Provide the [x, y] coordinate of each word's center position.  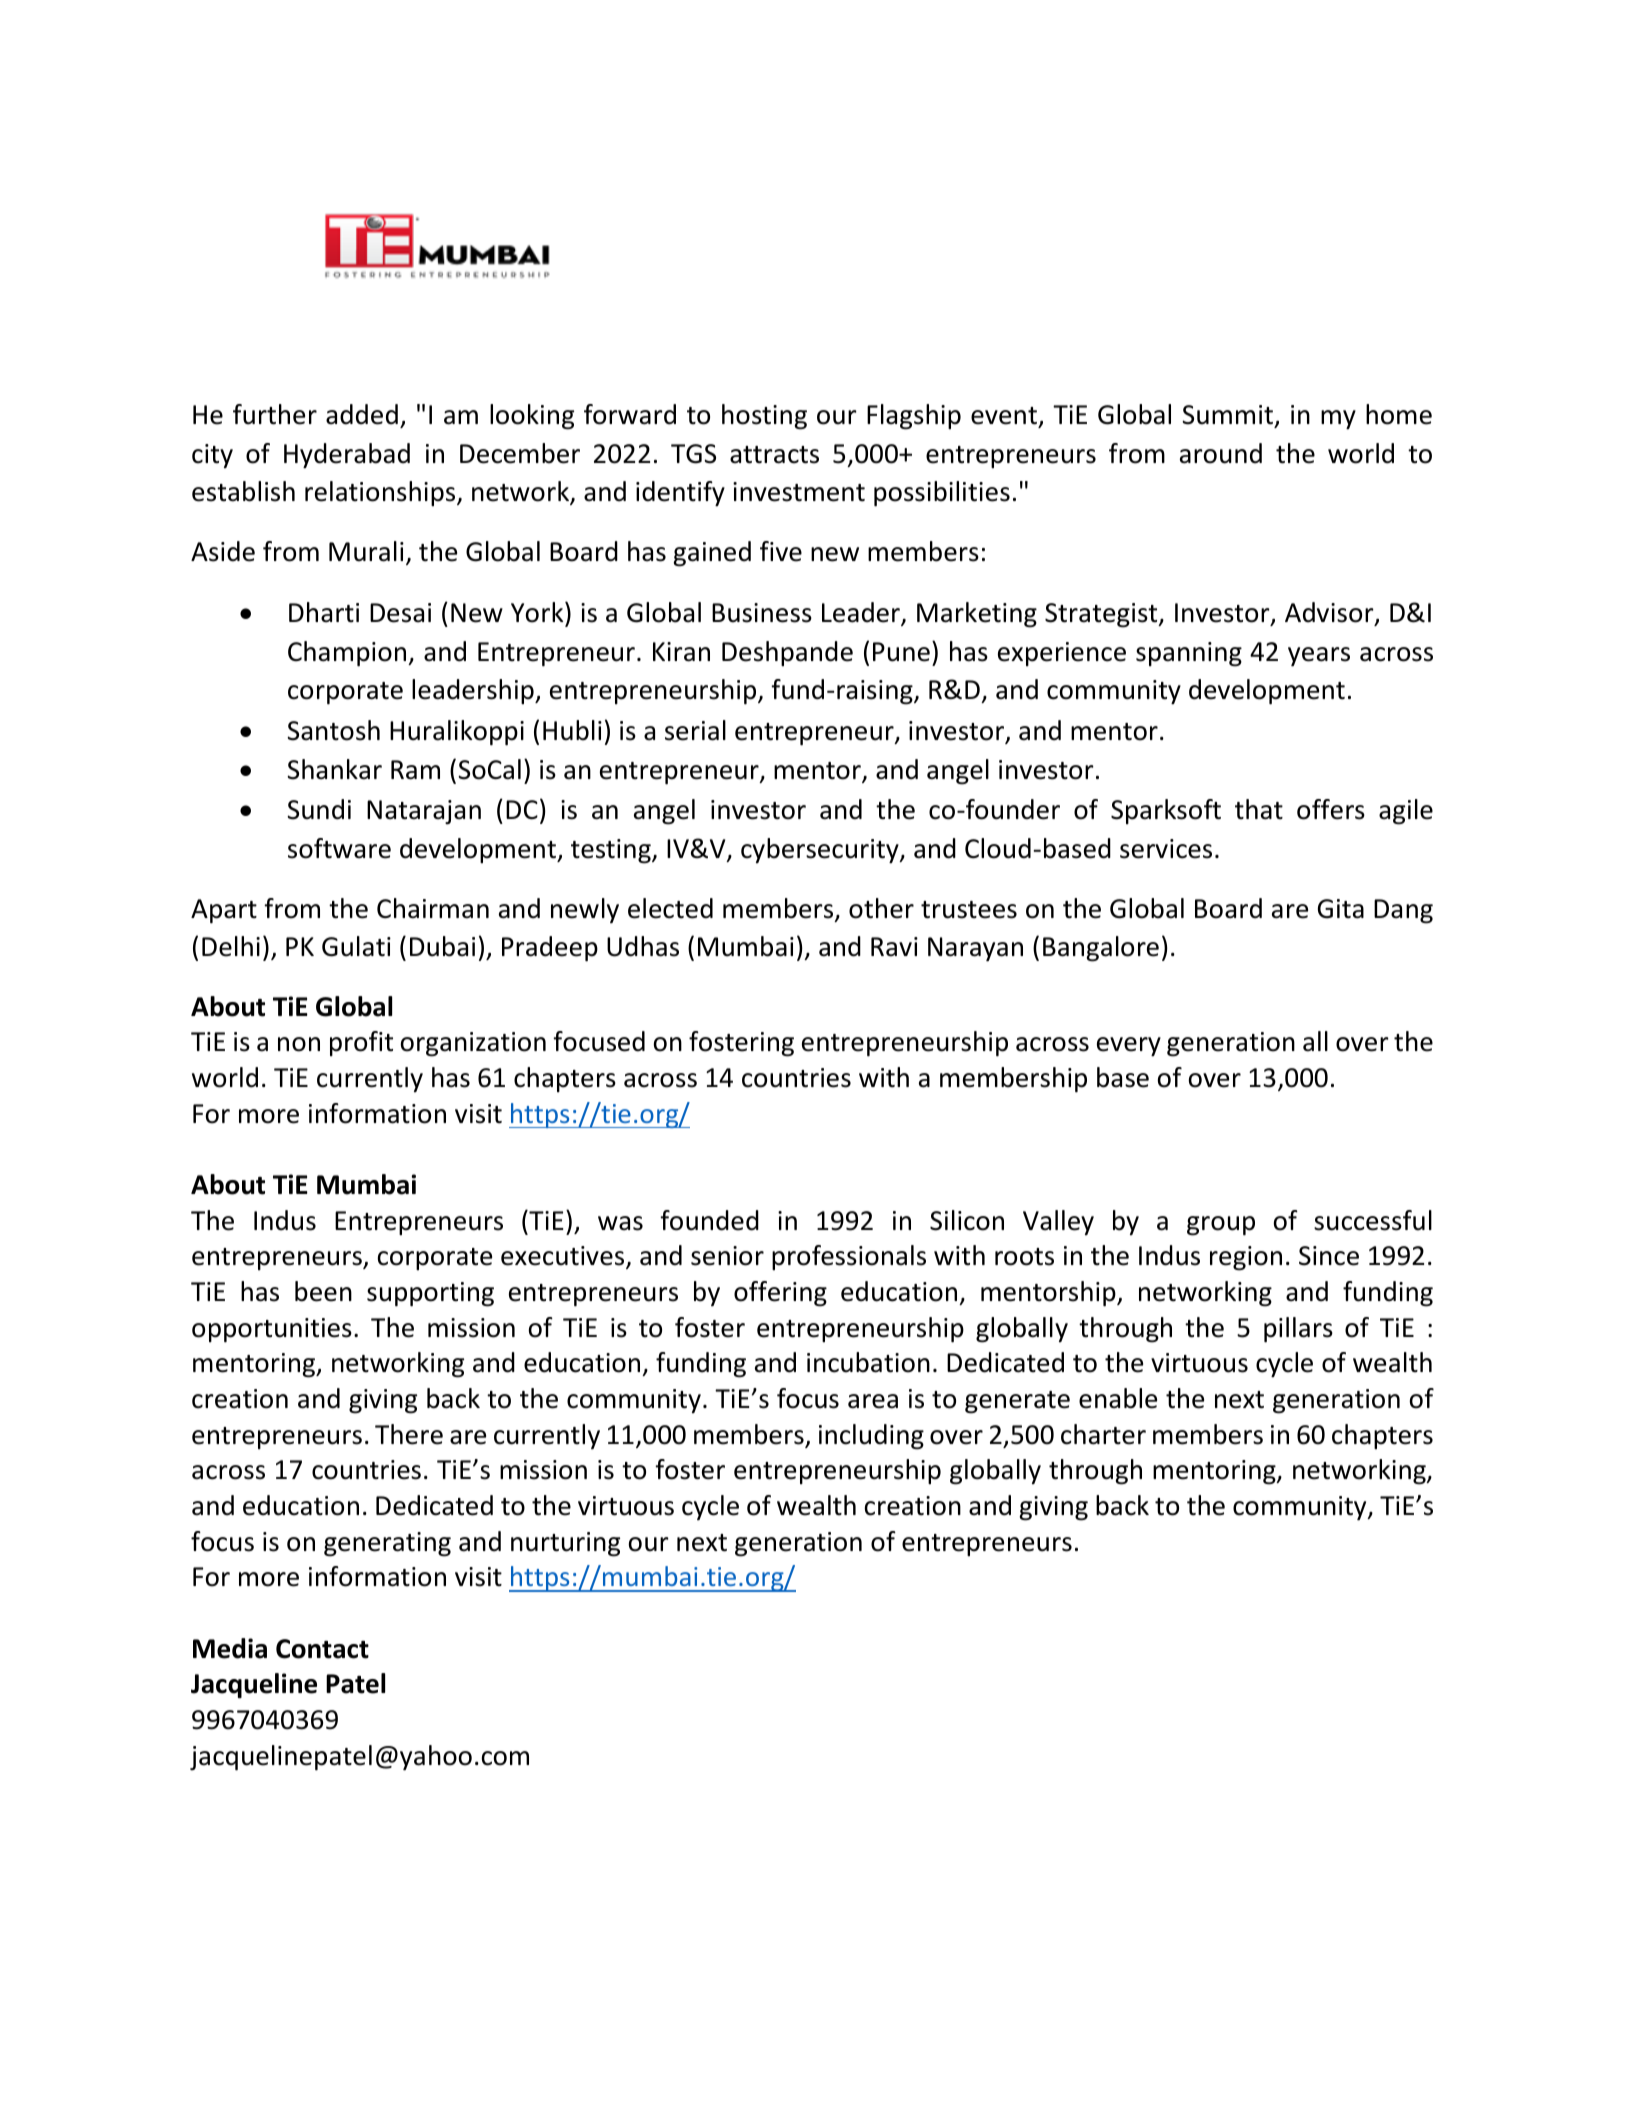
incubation [868, 1362]
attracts [774, 455]
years [1319, 657]
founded [709, 1220]
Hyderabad [347, 456]
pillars [1298, 1330]
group [1221, 1226]
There [409, 1434]
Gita [1341, 909]
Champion [348, 654]
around [1221, 453]
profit [361, 1043]
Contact [322, 1649]
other [881, 908]
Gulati [356, 946]
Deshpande [787, 653]
